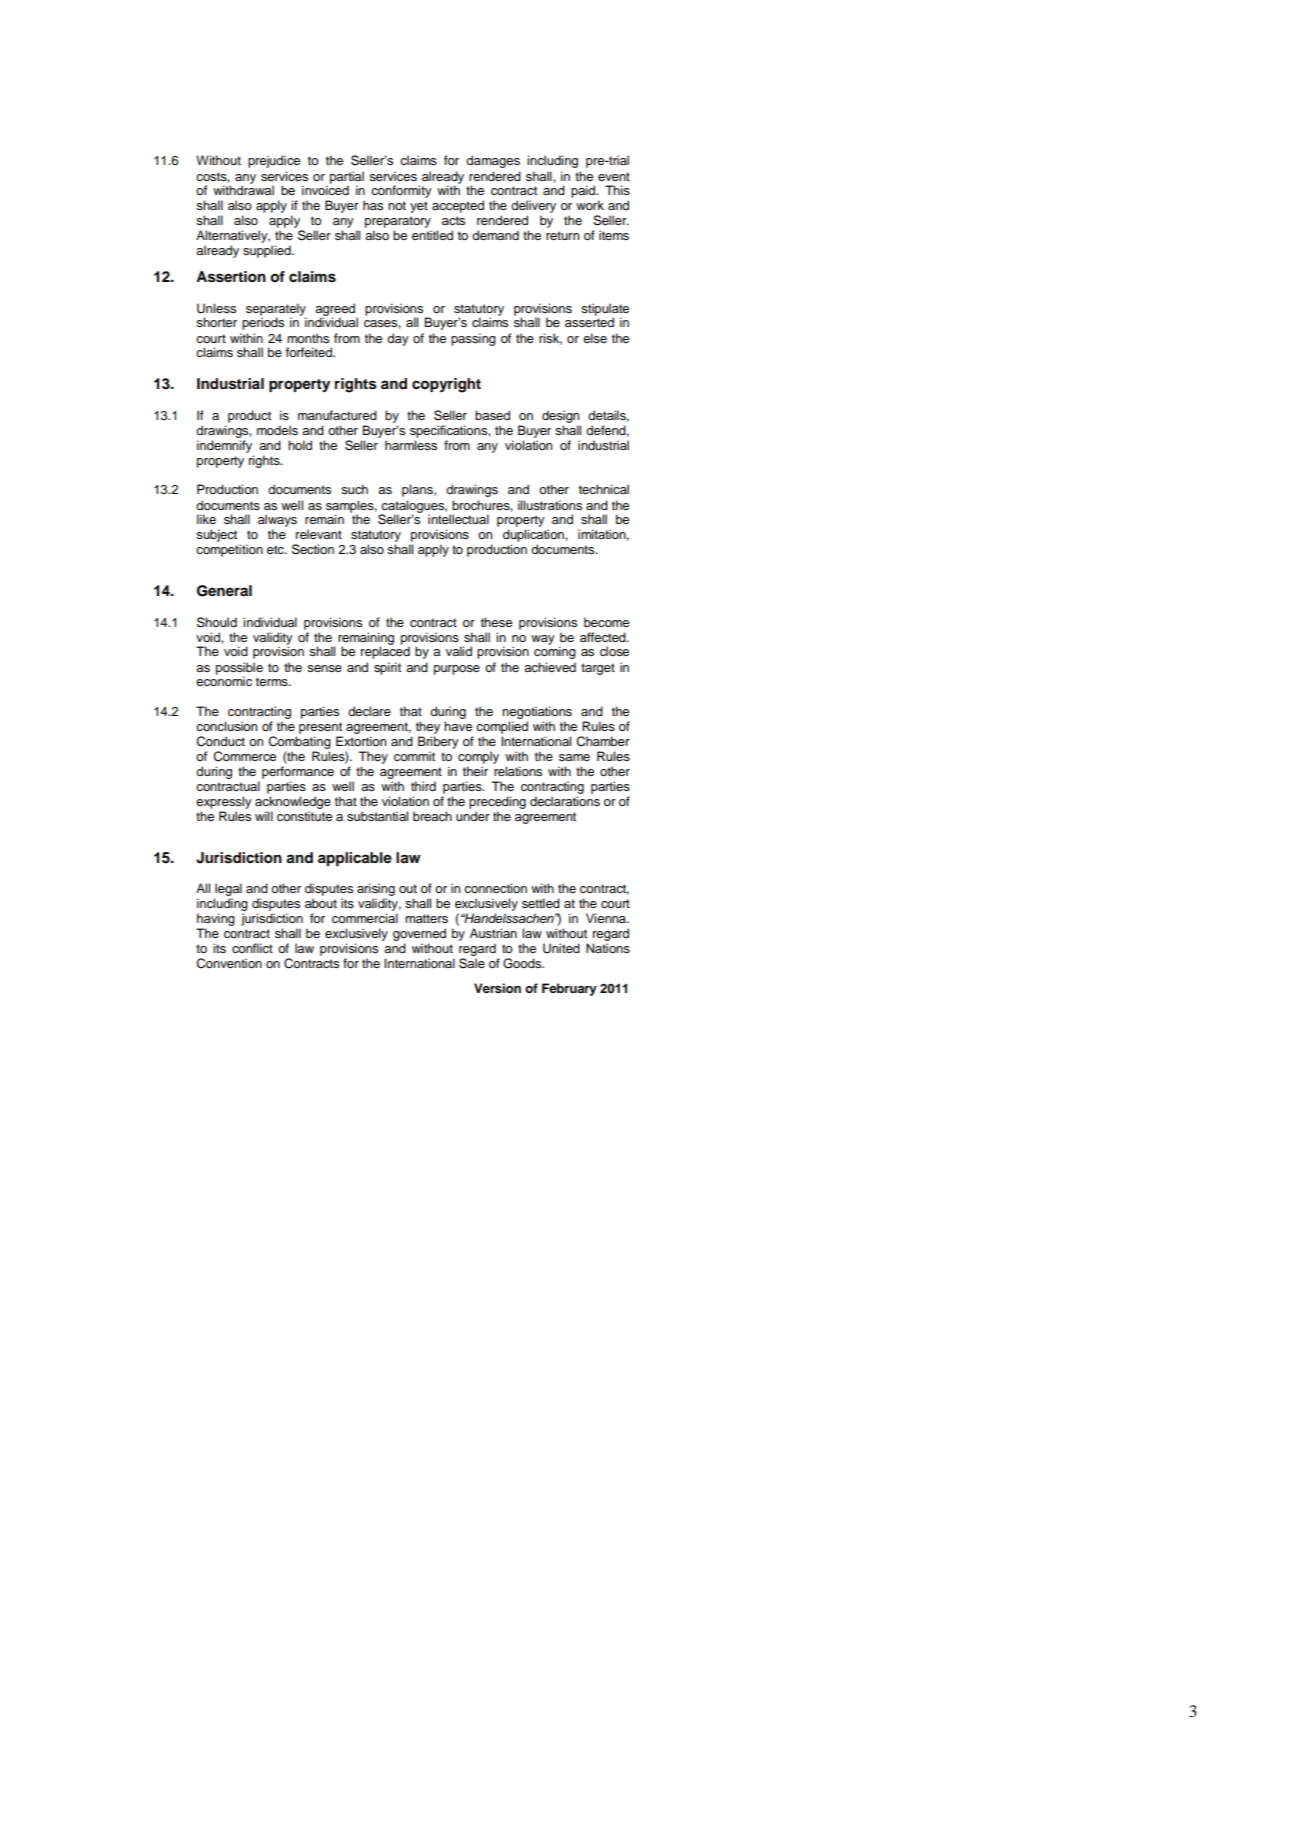 This screenshot has width=1289, height=1825. What do you see at coordinates (252, 948) in the screenshot?
I see `conflict` at bounding box center [252, 948].
